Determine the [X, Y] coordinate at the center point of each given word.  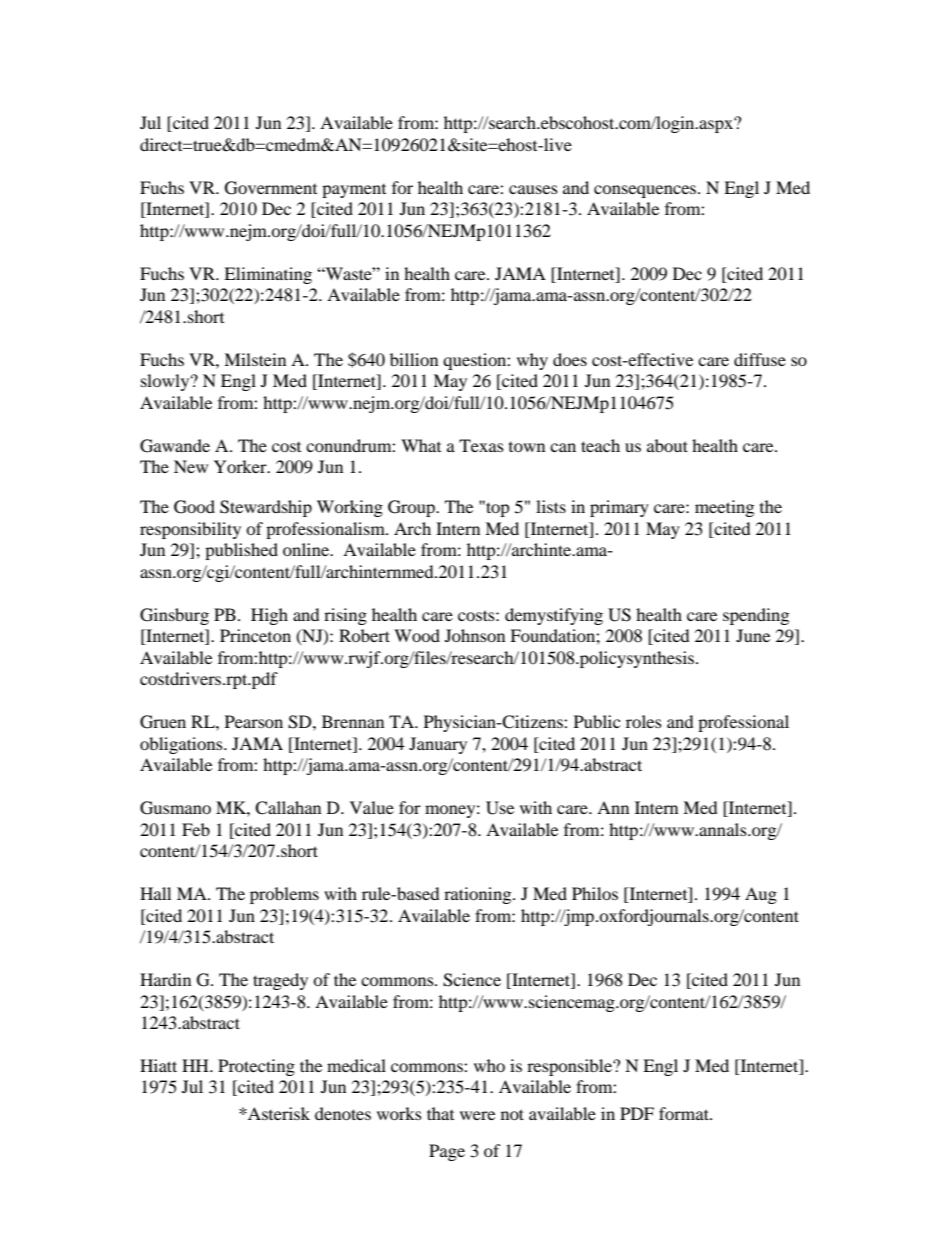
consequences [646, 191]
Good [194, 507]
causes [533, 189]
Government [271, 188]
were [477, 1115]
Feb [196, 829]
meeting [724, 508]
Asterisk [278, 1113]
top [497, 509]
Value [372, 807]
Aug [761, 895]
